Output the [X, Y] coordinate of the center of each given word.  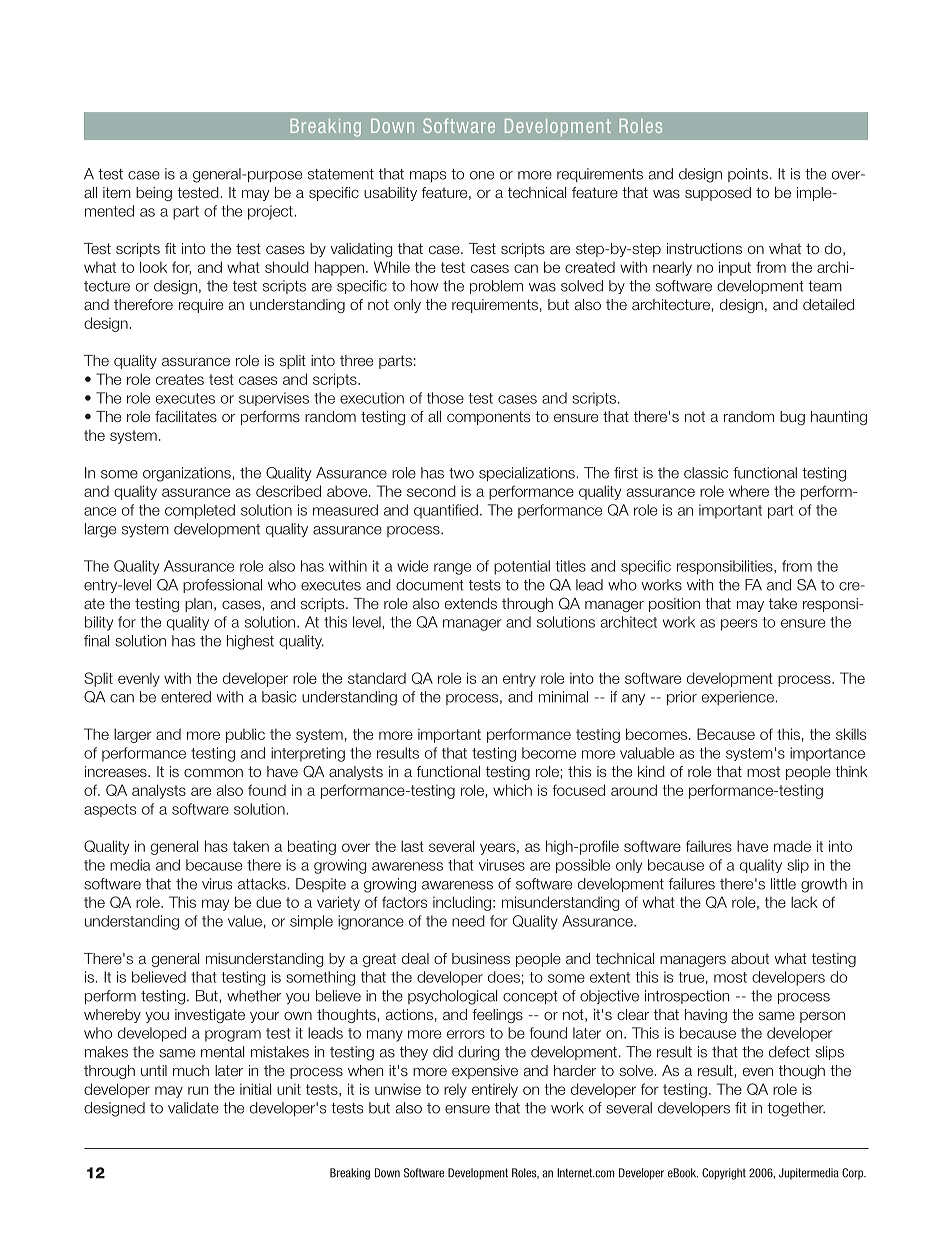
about [750, 958]
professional [222, 586]
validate [193, 1108]
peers [739, 625]
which [512, 790]
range [452, 569]
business [481, 958]
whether [254, 996]
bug [792, 418]
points [748, 175]
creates [180, 379]
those [445, 398]
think [851, 771]
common [213, 772]
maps [428, 176]
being [154, 194]
